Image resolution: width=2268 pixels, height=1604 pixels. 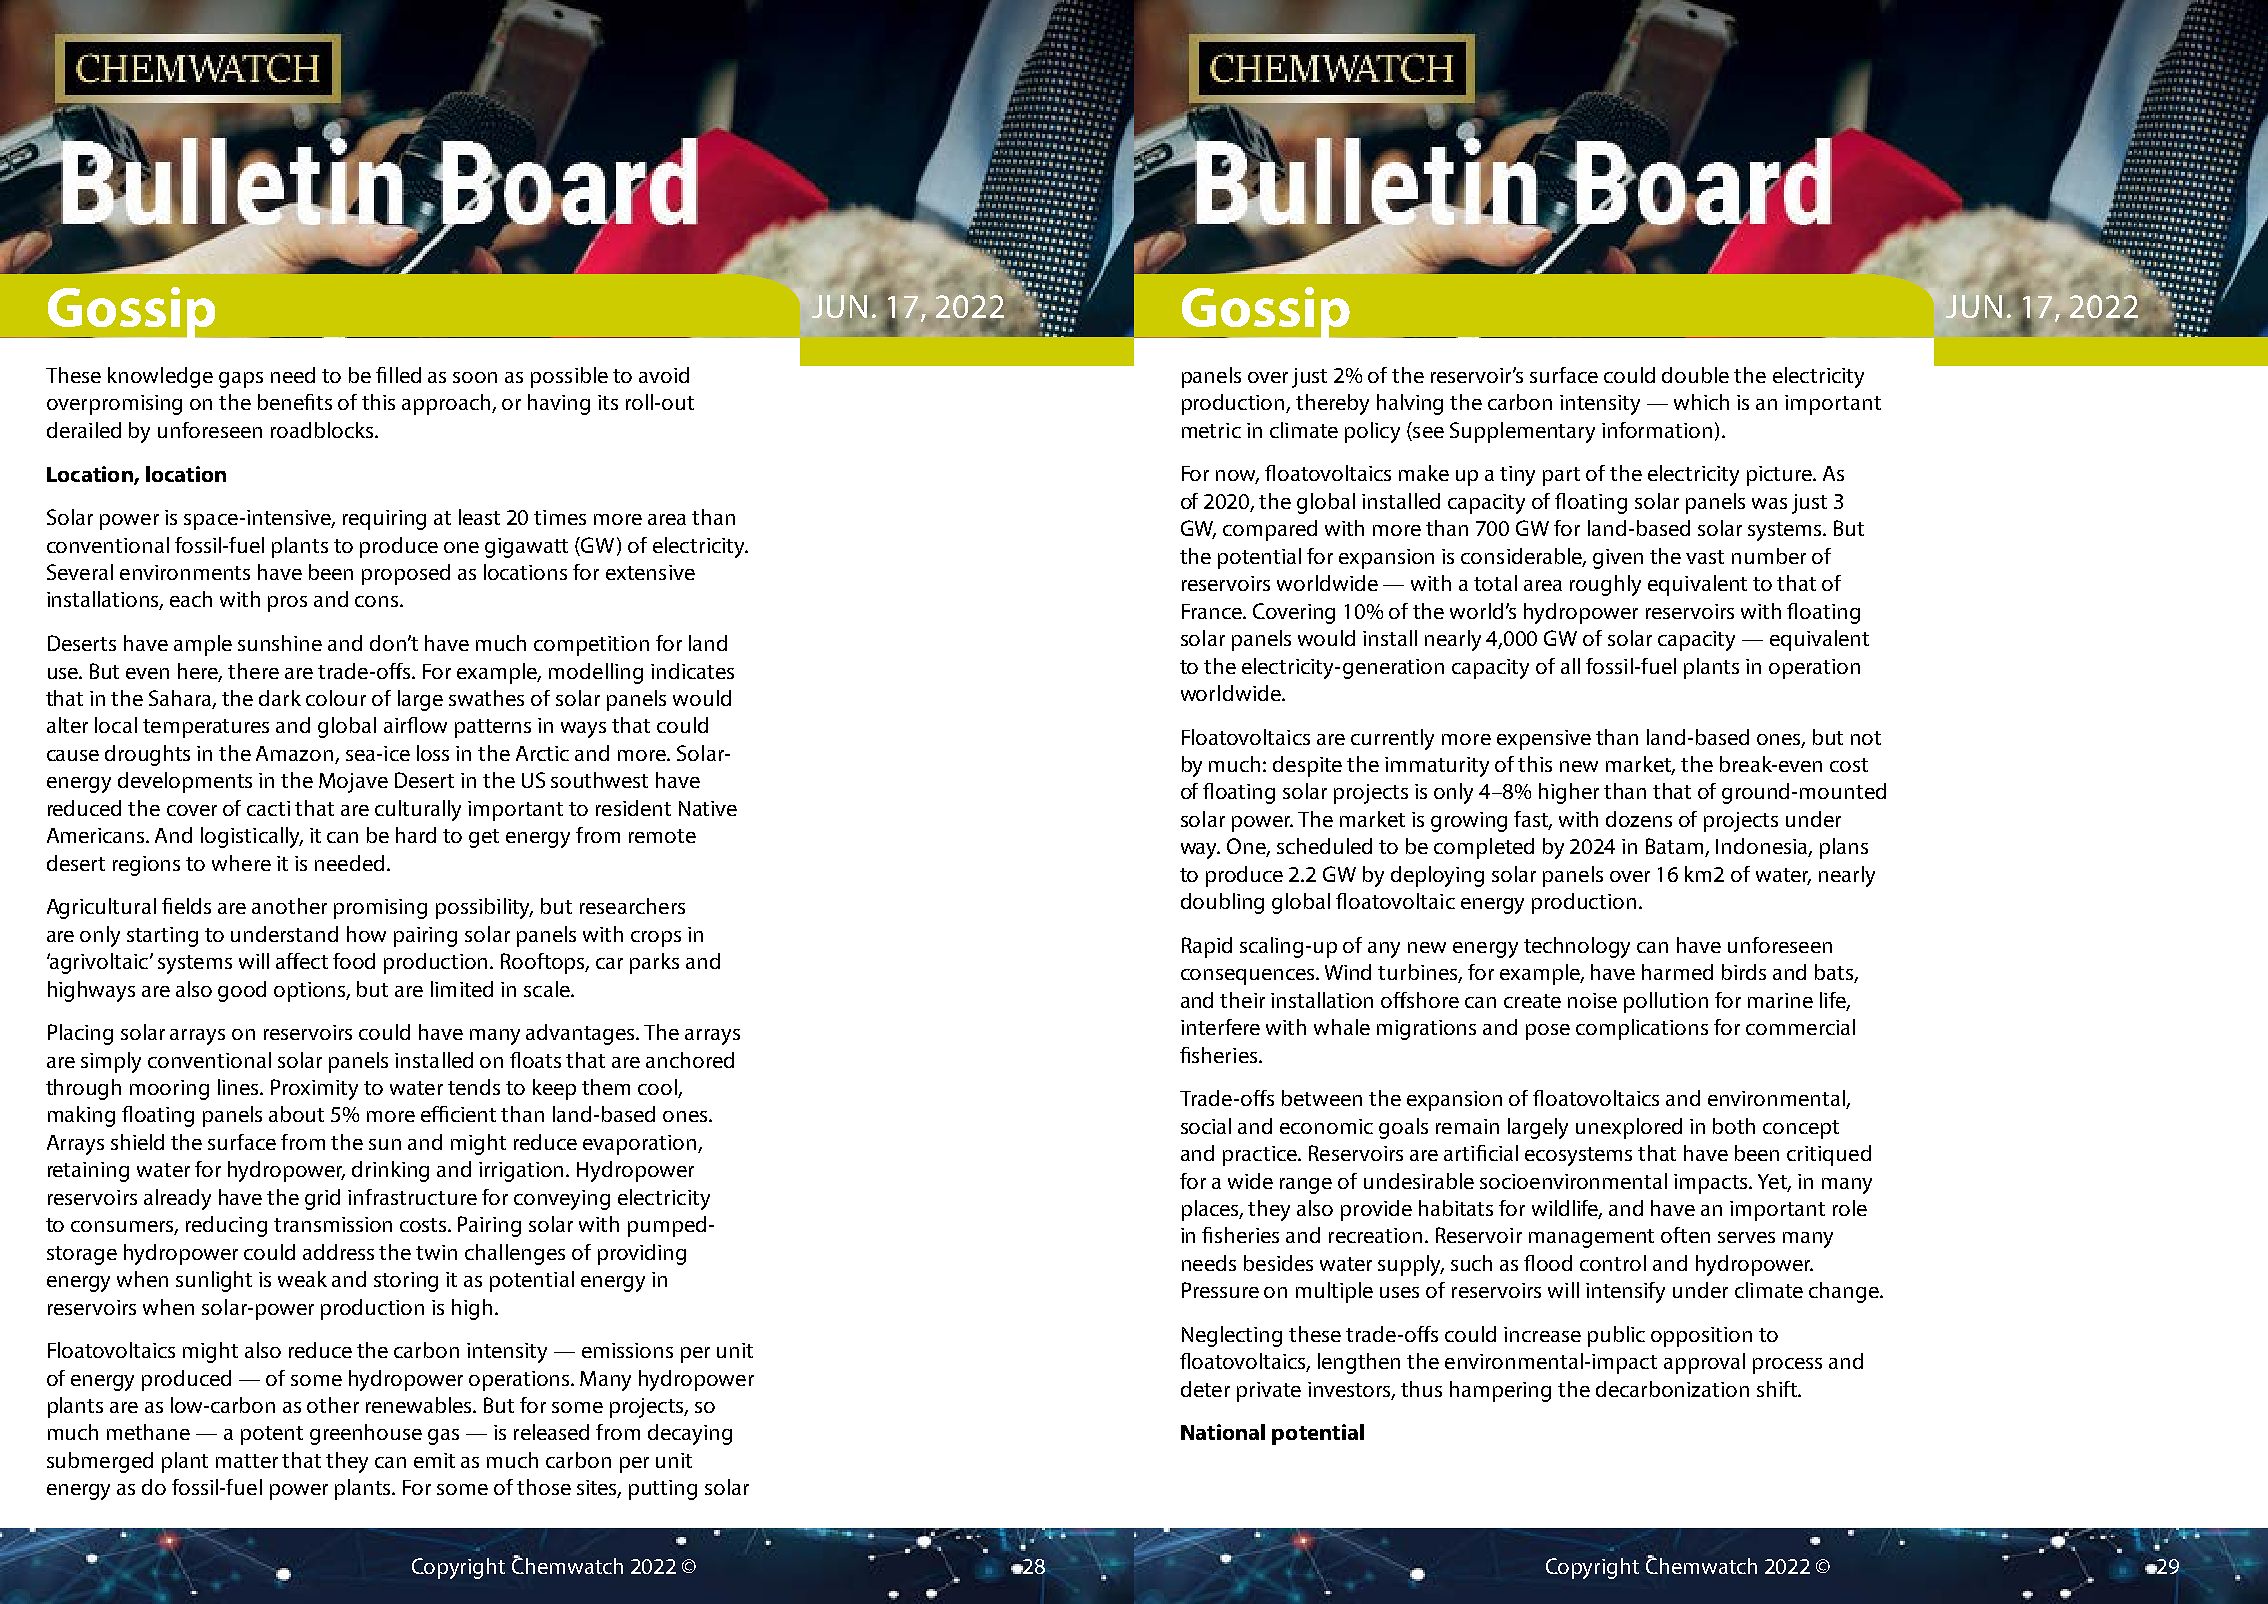 What do you see at coordinates (296, 755) in the screenshot?
I see `Amazon` at bounding box center [296, 755].
